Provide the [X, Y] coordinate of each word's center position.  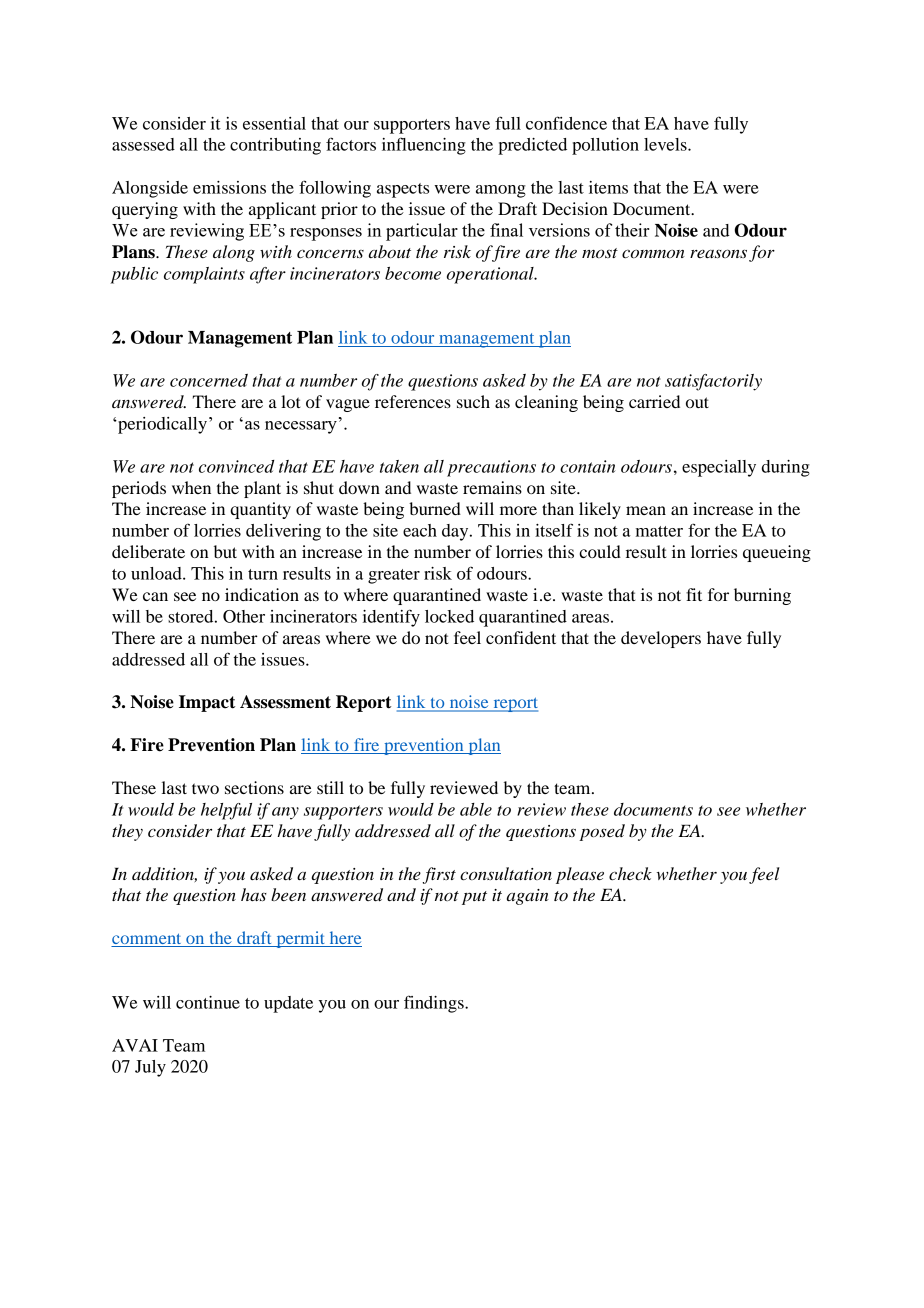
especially [719, 468]
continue [208, 1002]
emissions [229, 187]
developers [661, 639]
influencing [424, 146]
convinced [236, 466]
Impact [207, 703]
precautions [491, 468]
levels [666, 144]
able [476, 809]
